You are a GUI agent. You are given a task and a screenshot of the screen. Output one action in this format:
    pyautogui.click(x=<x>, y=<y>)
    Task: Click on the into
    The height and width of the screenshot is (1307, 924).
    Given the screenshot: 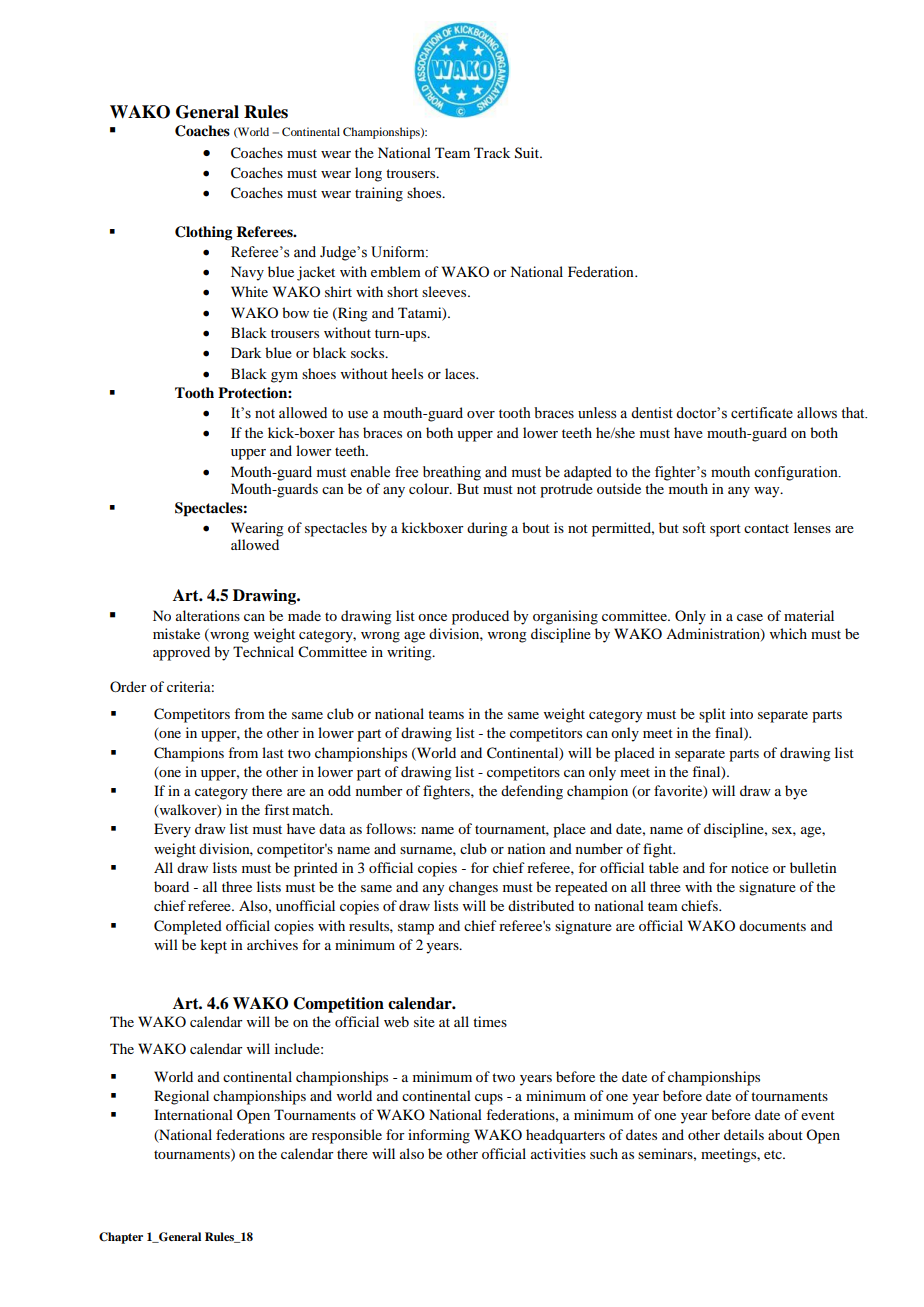 What is the action you would take?
    pyautogui.click(x=741, y=713)
